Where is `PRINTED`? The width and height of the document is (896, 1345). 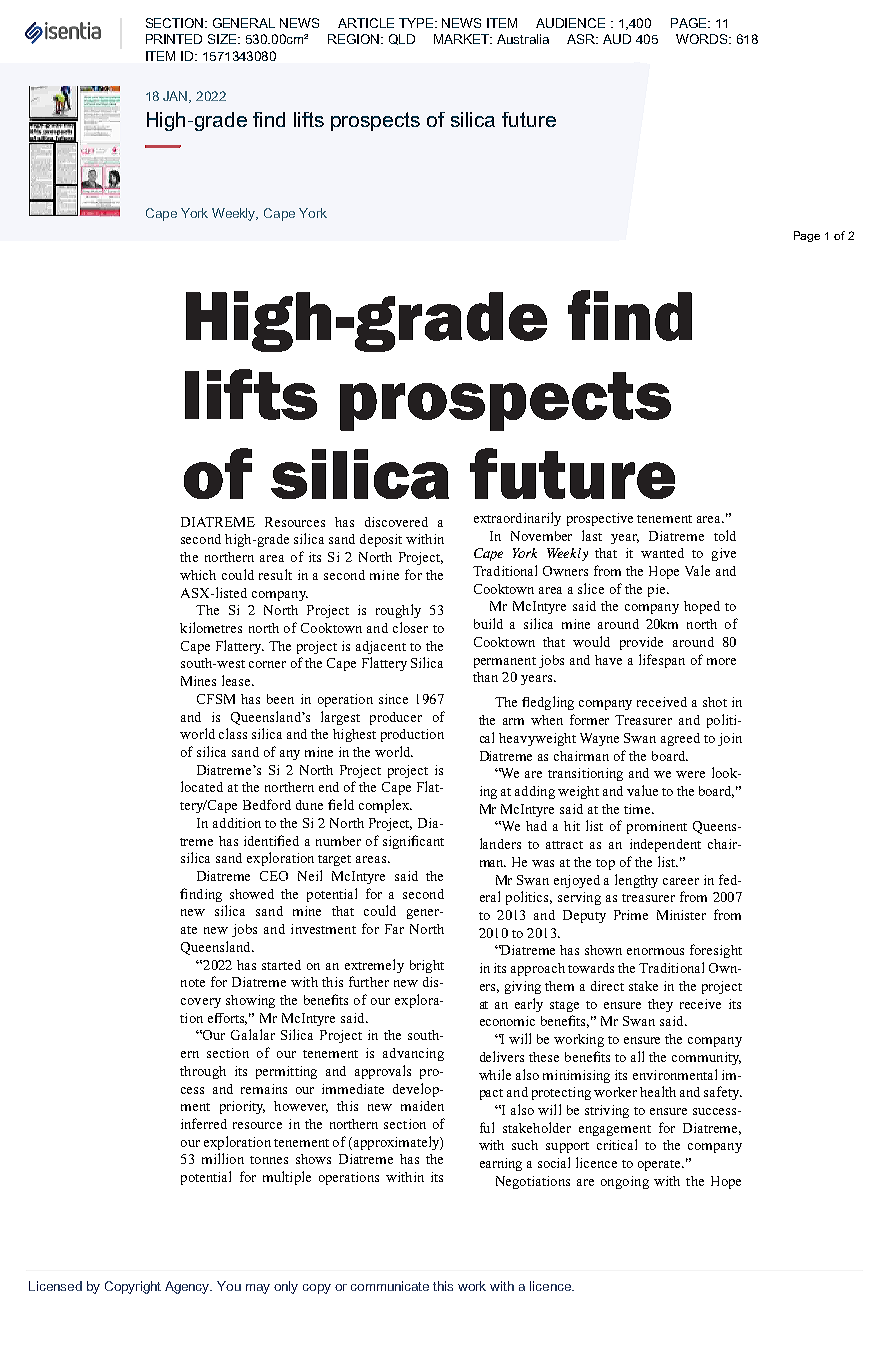 PRINTED is located at coordinates (174, 39).
